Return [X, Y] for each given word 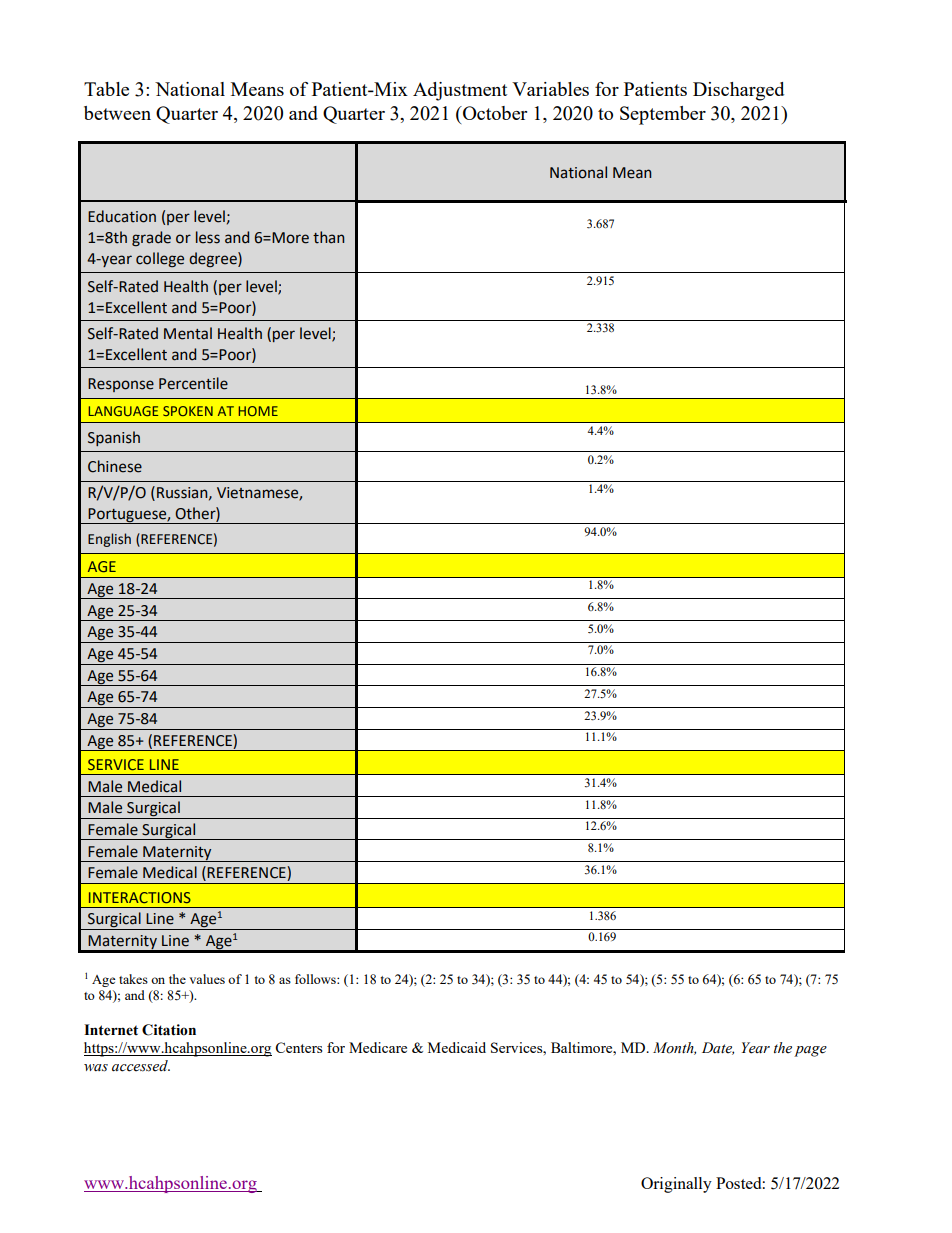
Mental [188, 333]
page [810, 1051]
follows [316, 979]
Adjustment [460, 91]
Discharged [738, 91]
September [663, 115]
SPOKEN [188, 411]
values [207, 979]
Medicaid [457, 1047]
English [109, 540]
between [117, 113]
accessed [141, 1066]
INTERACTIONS [140, 897]
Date [718, 1048]
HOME [258, 411]
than [328, 237]
